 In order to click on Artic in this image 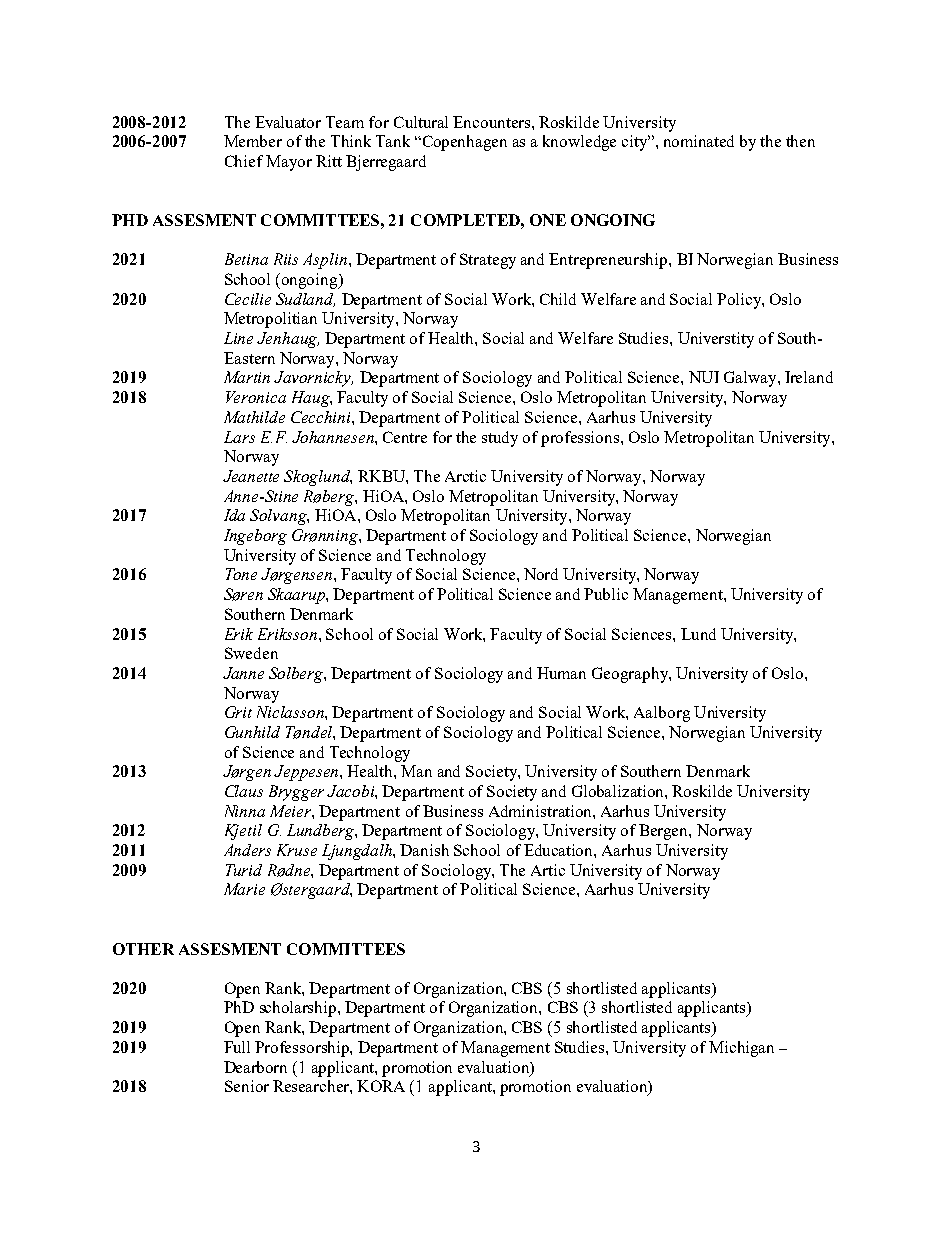, I will do `click(548, 870)`.
